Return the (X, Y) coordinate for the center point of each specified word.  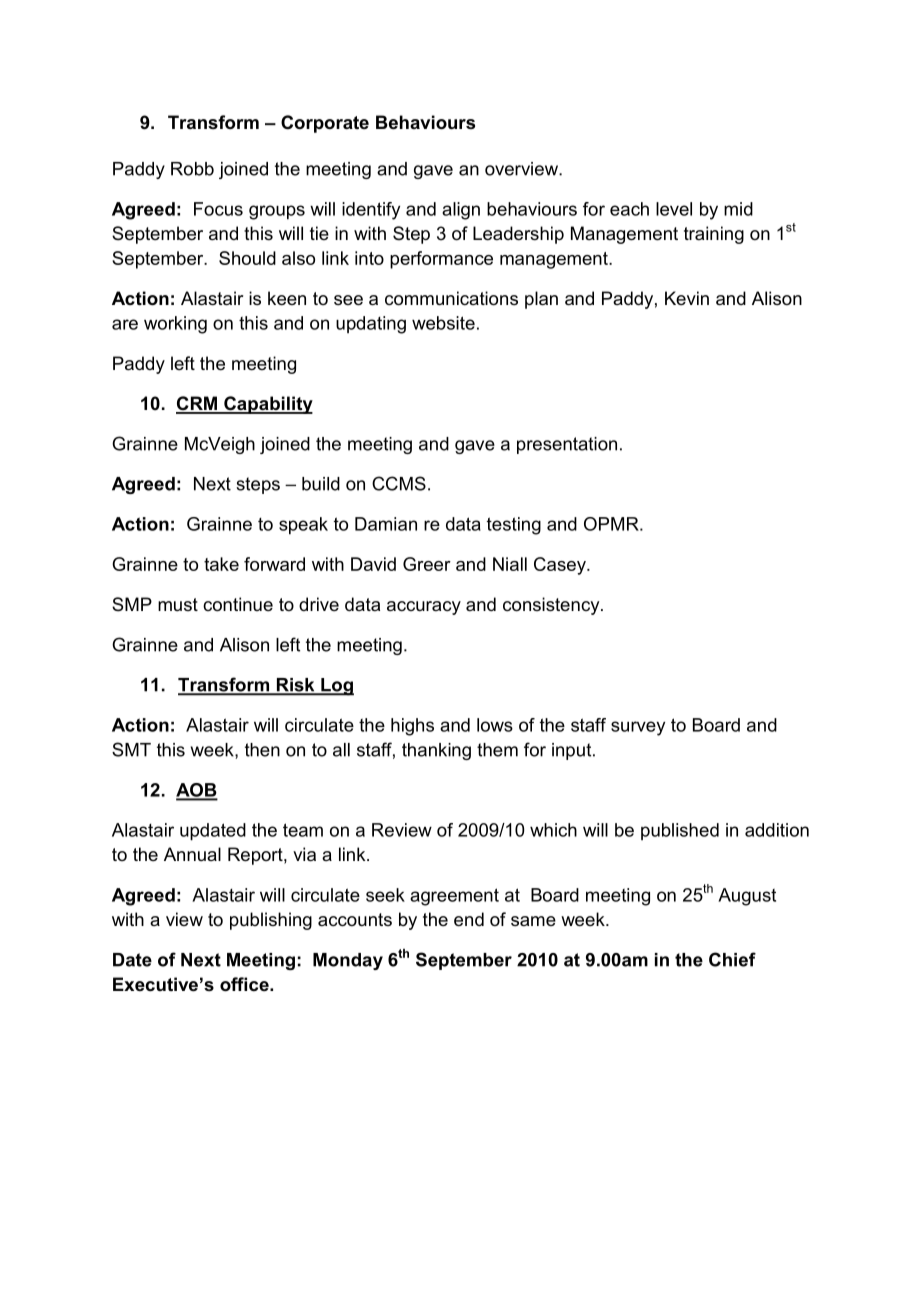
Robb (192, 169)
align (461, 211)
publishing (271, 921)
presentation (567, 445)
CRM (197, 404)
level (674, 209)
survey (638, 728)
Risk (295, 686)
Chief (732, 959)
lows (495, 725)
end (469, 919)
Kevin (687, 298)
